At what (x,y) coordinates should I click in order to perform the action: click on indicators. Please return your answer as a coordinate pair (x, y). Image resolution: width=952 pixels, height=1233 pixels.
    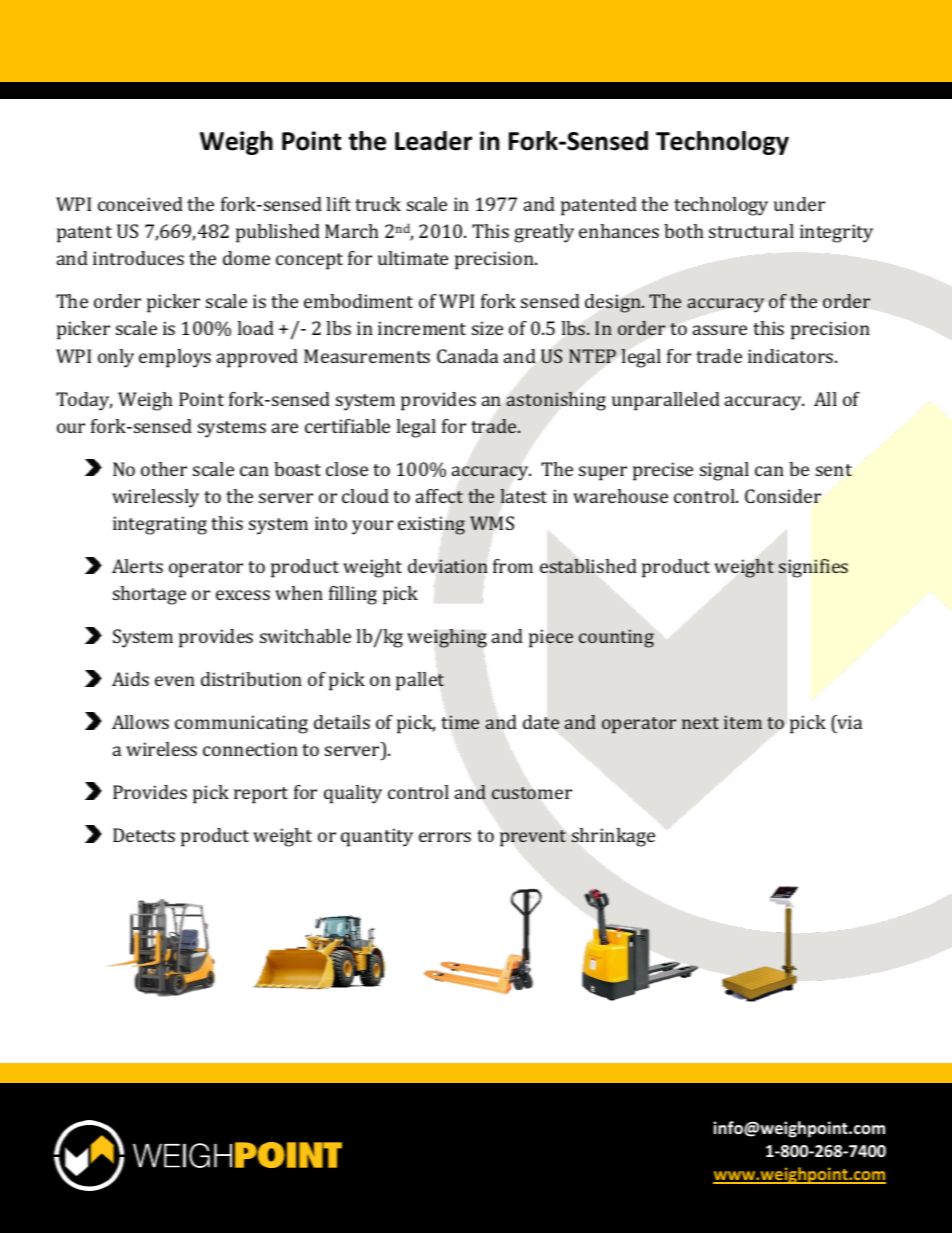
    Looking at the image, I should click on (792, 356).
